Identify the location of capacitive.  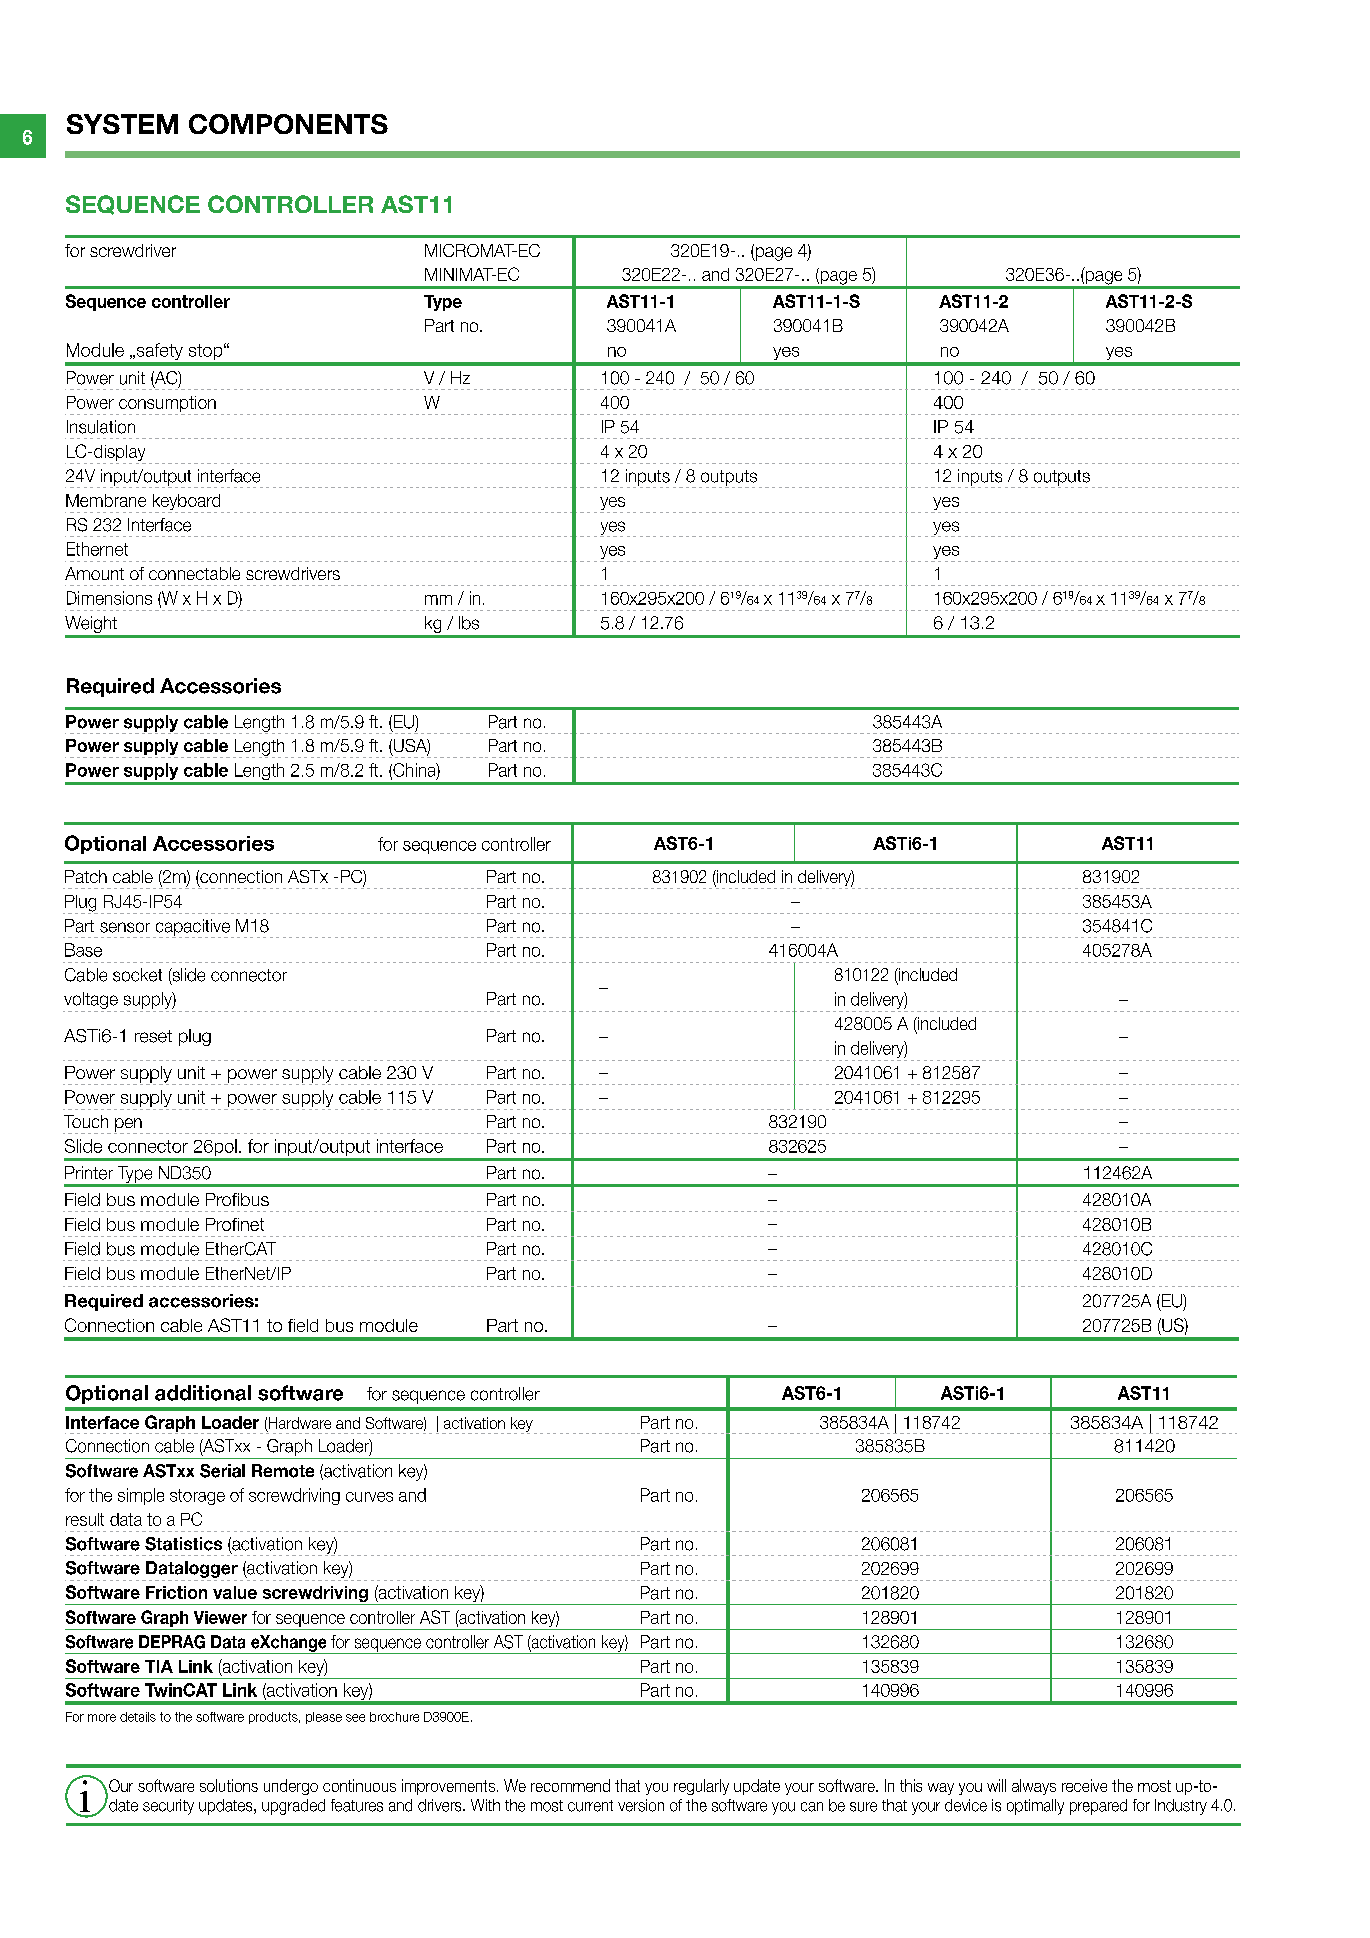
(192, 928).
